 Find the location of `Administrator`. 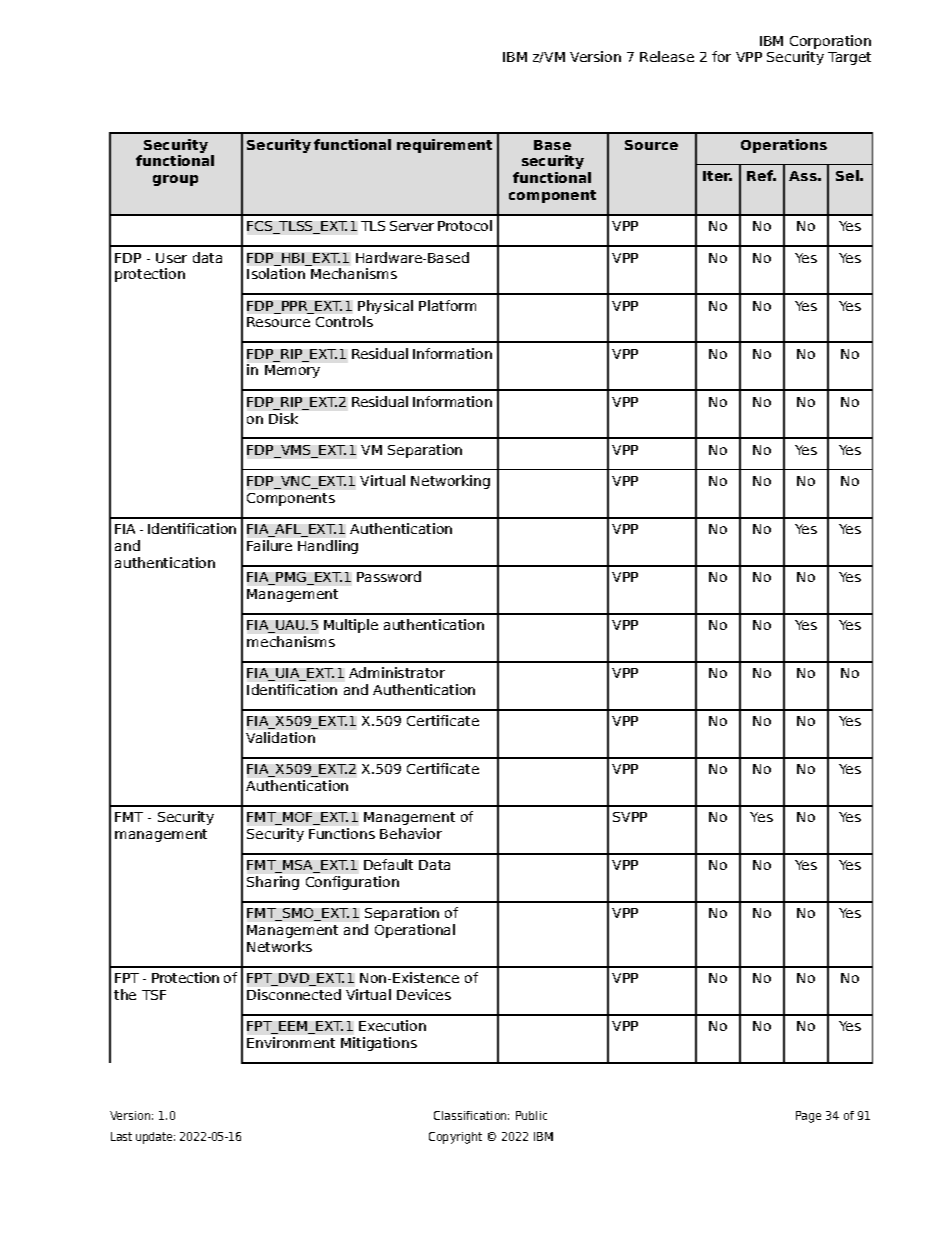

Administrator is located at coordinates (397, 672).
